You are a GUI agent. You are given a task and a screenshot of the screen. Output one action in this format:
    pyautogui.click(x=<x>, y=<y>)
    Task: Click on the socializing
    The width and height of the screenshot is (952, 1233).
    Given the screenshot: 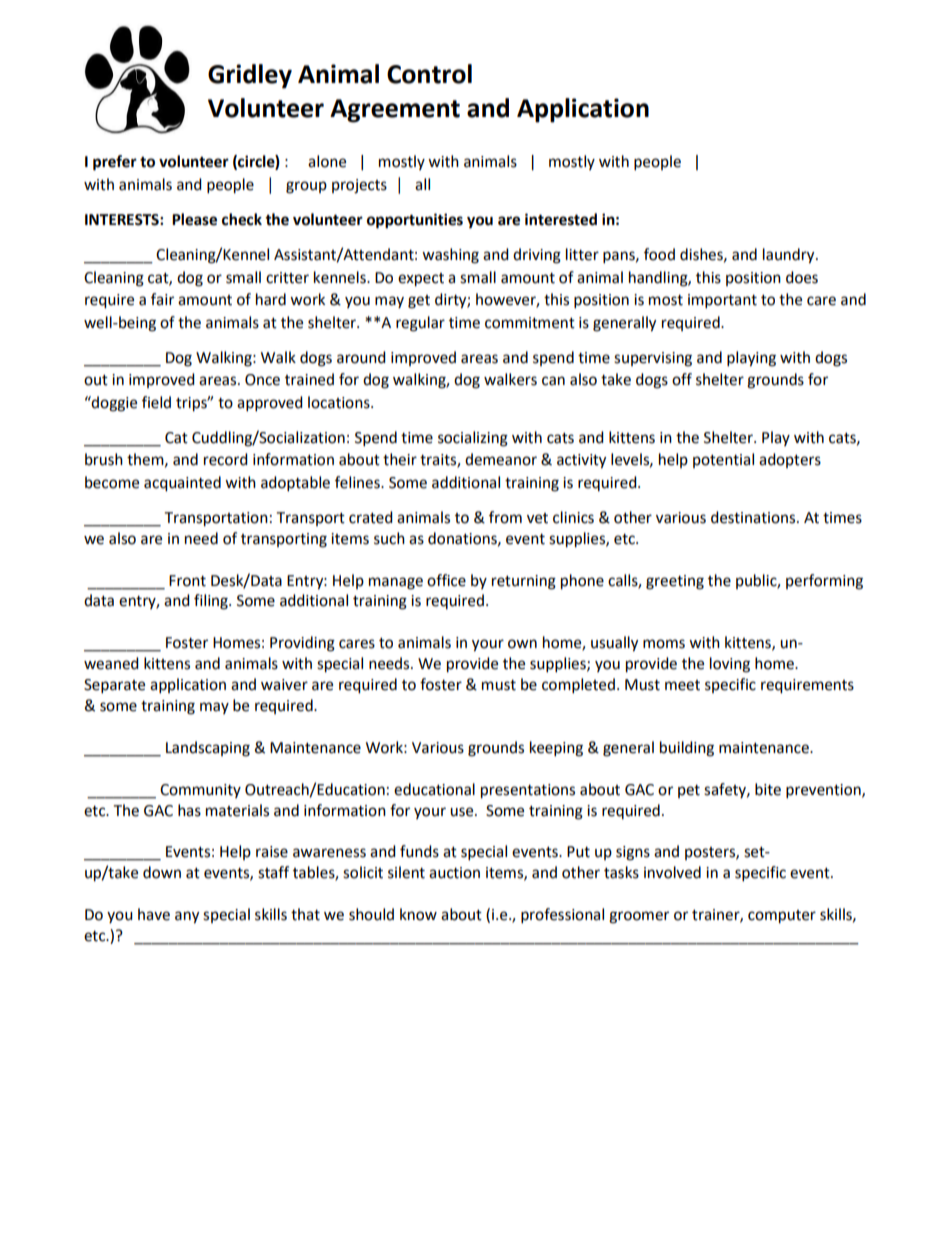 What is the action you would take?
    pyautogui.click(x=473, y=439)
